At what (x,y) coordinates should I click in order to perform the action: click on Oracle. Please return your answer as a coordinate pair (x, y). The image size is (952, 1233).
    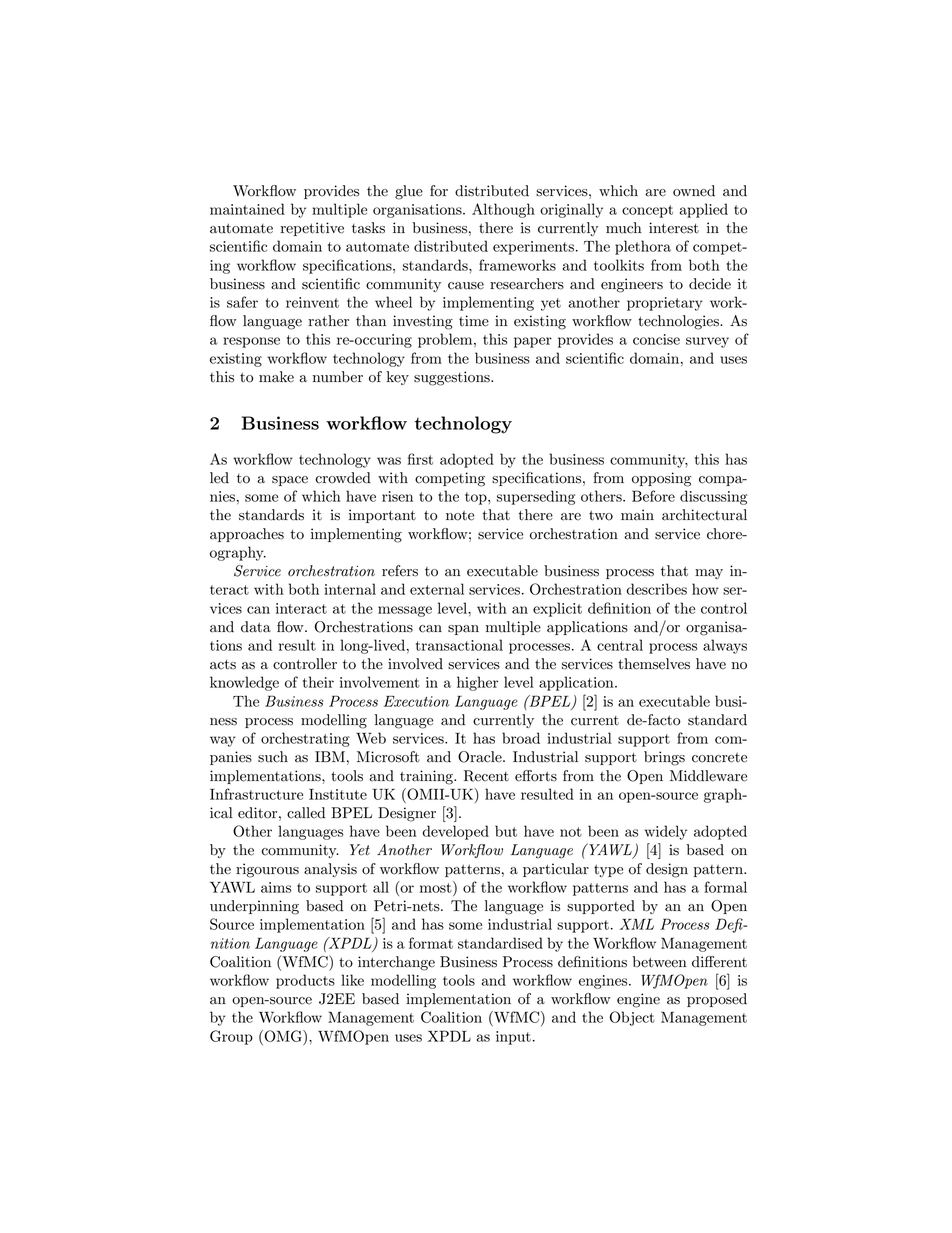
    Looking at the image, I should click on (481, 757).
